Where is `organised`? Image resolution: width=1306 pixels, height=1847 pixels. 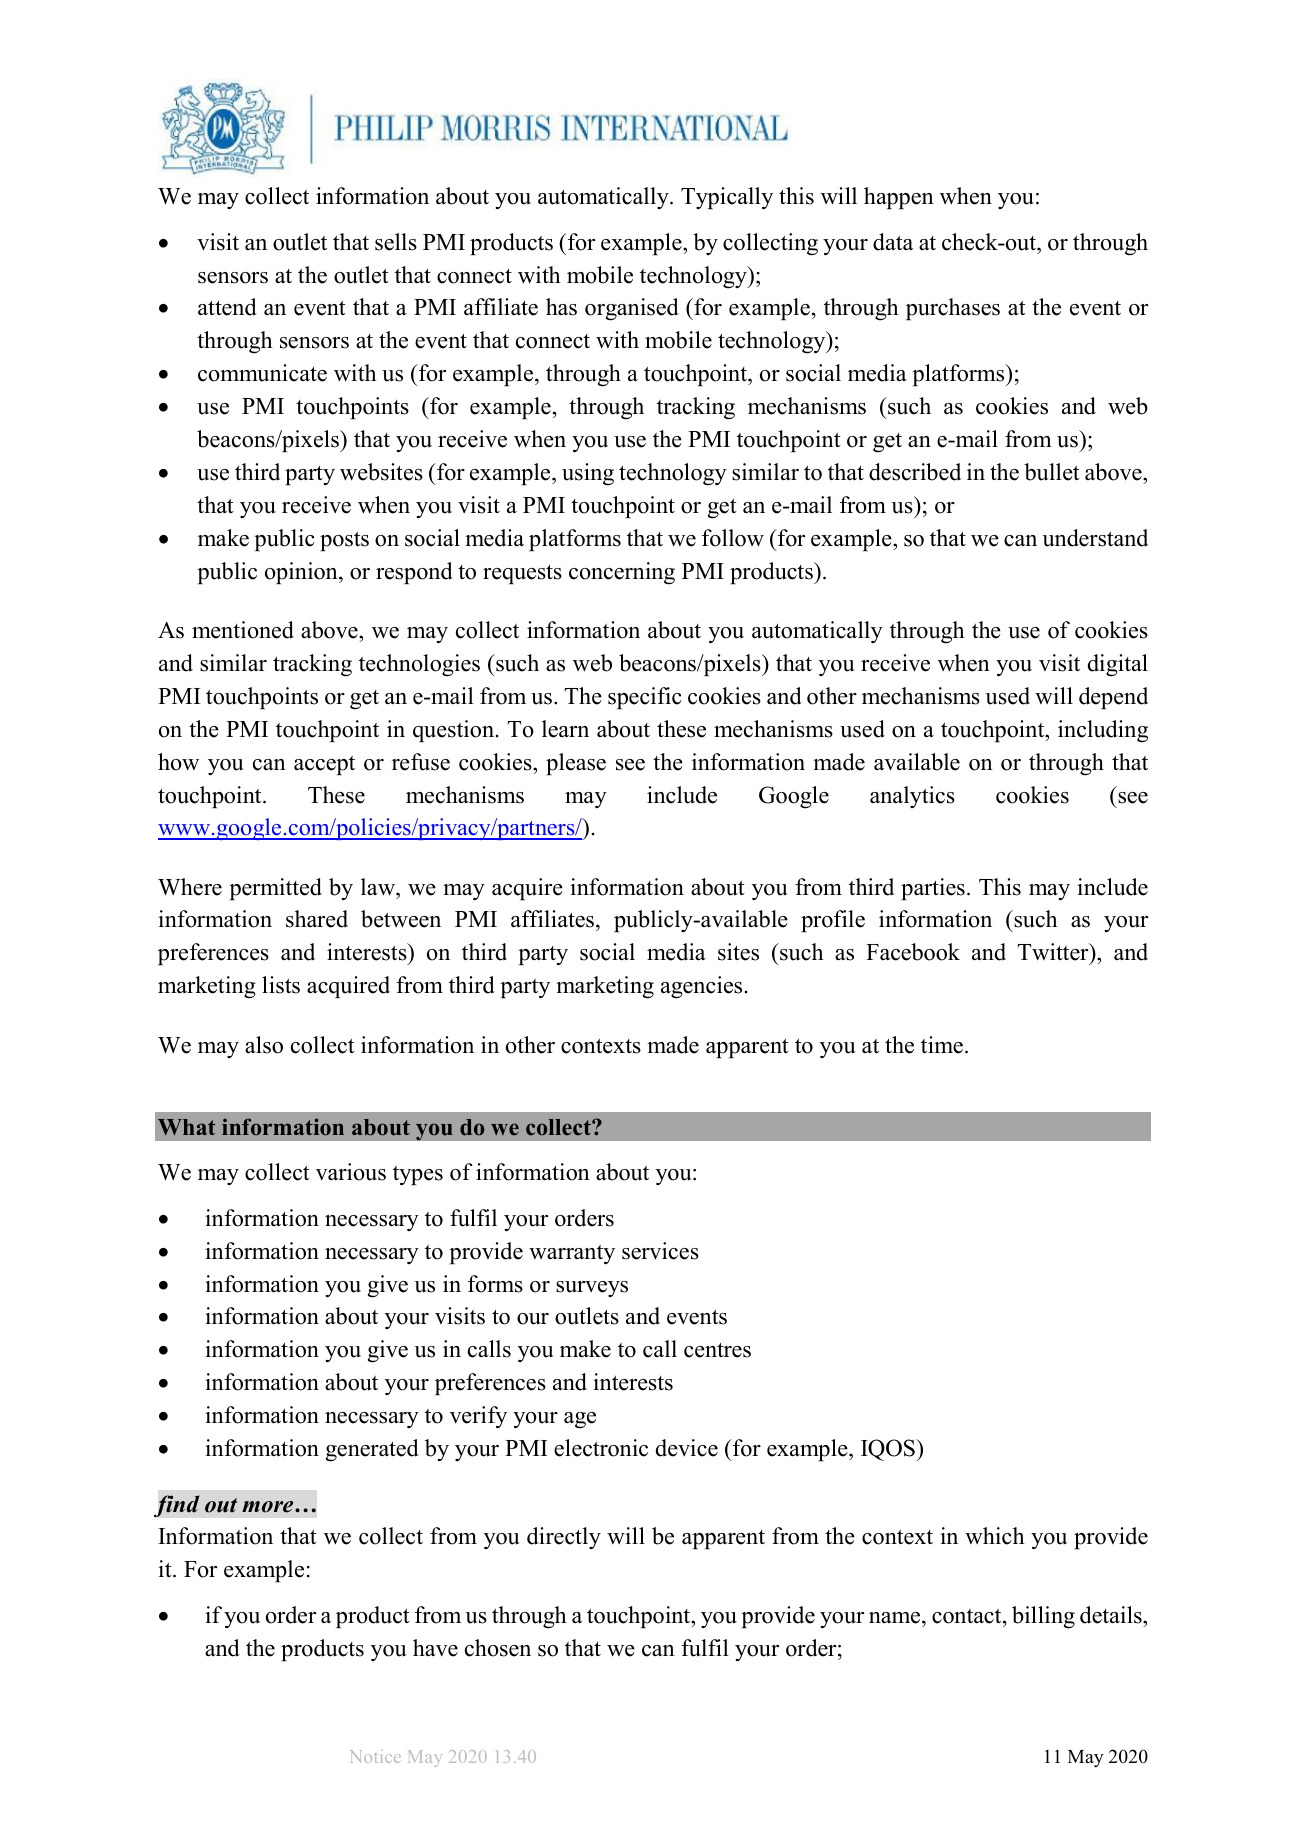
organised is located at coordinates (632, 309).
